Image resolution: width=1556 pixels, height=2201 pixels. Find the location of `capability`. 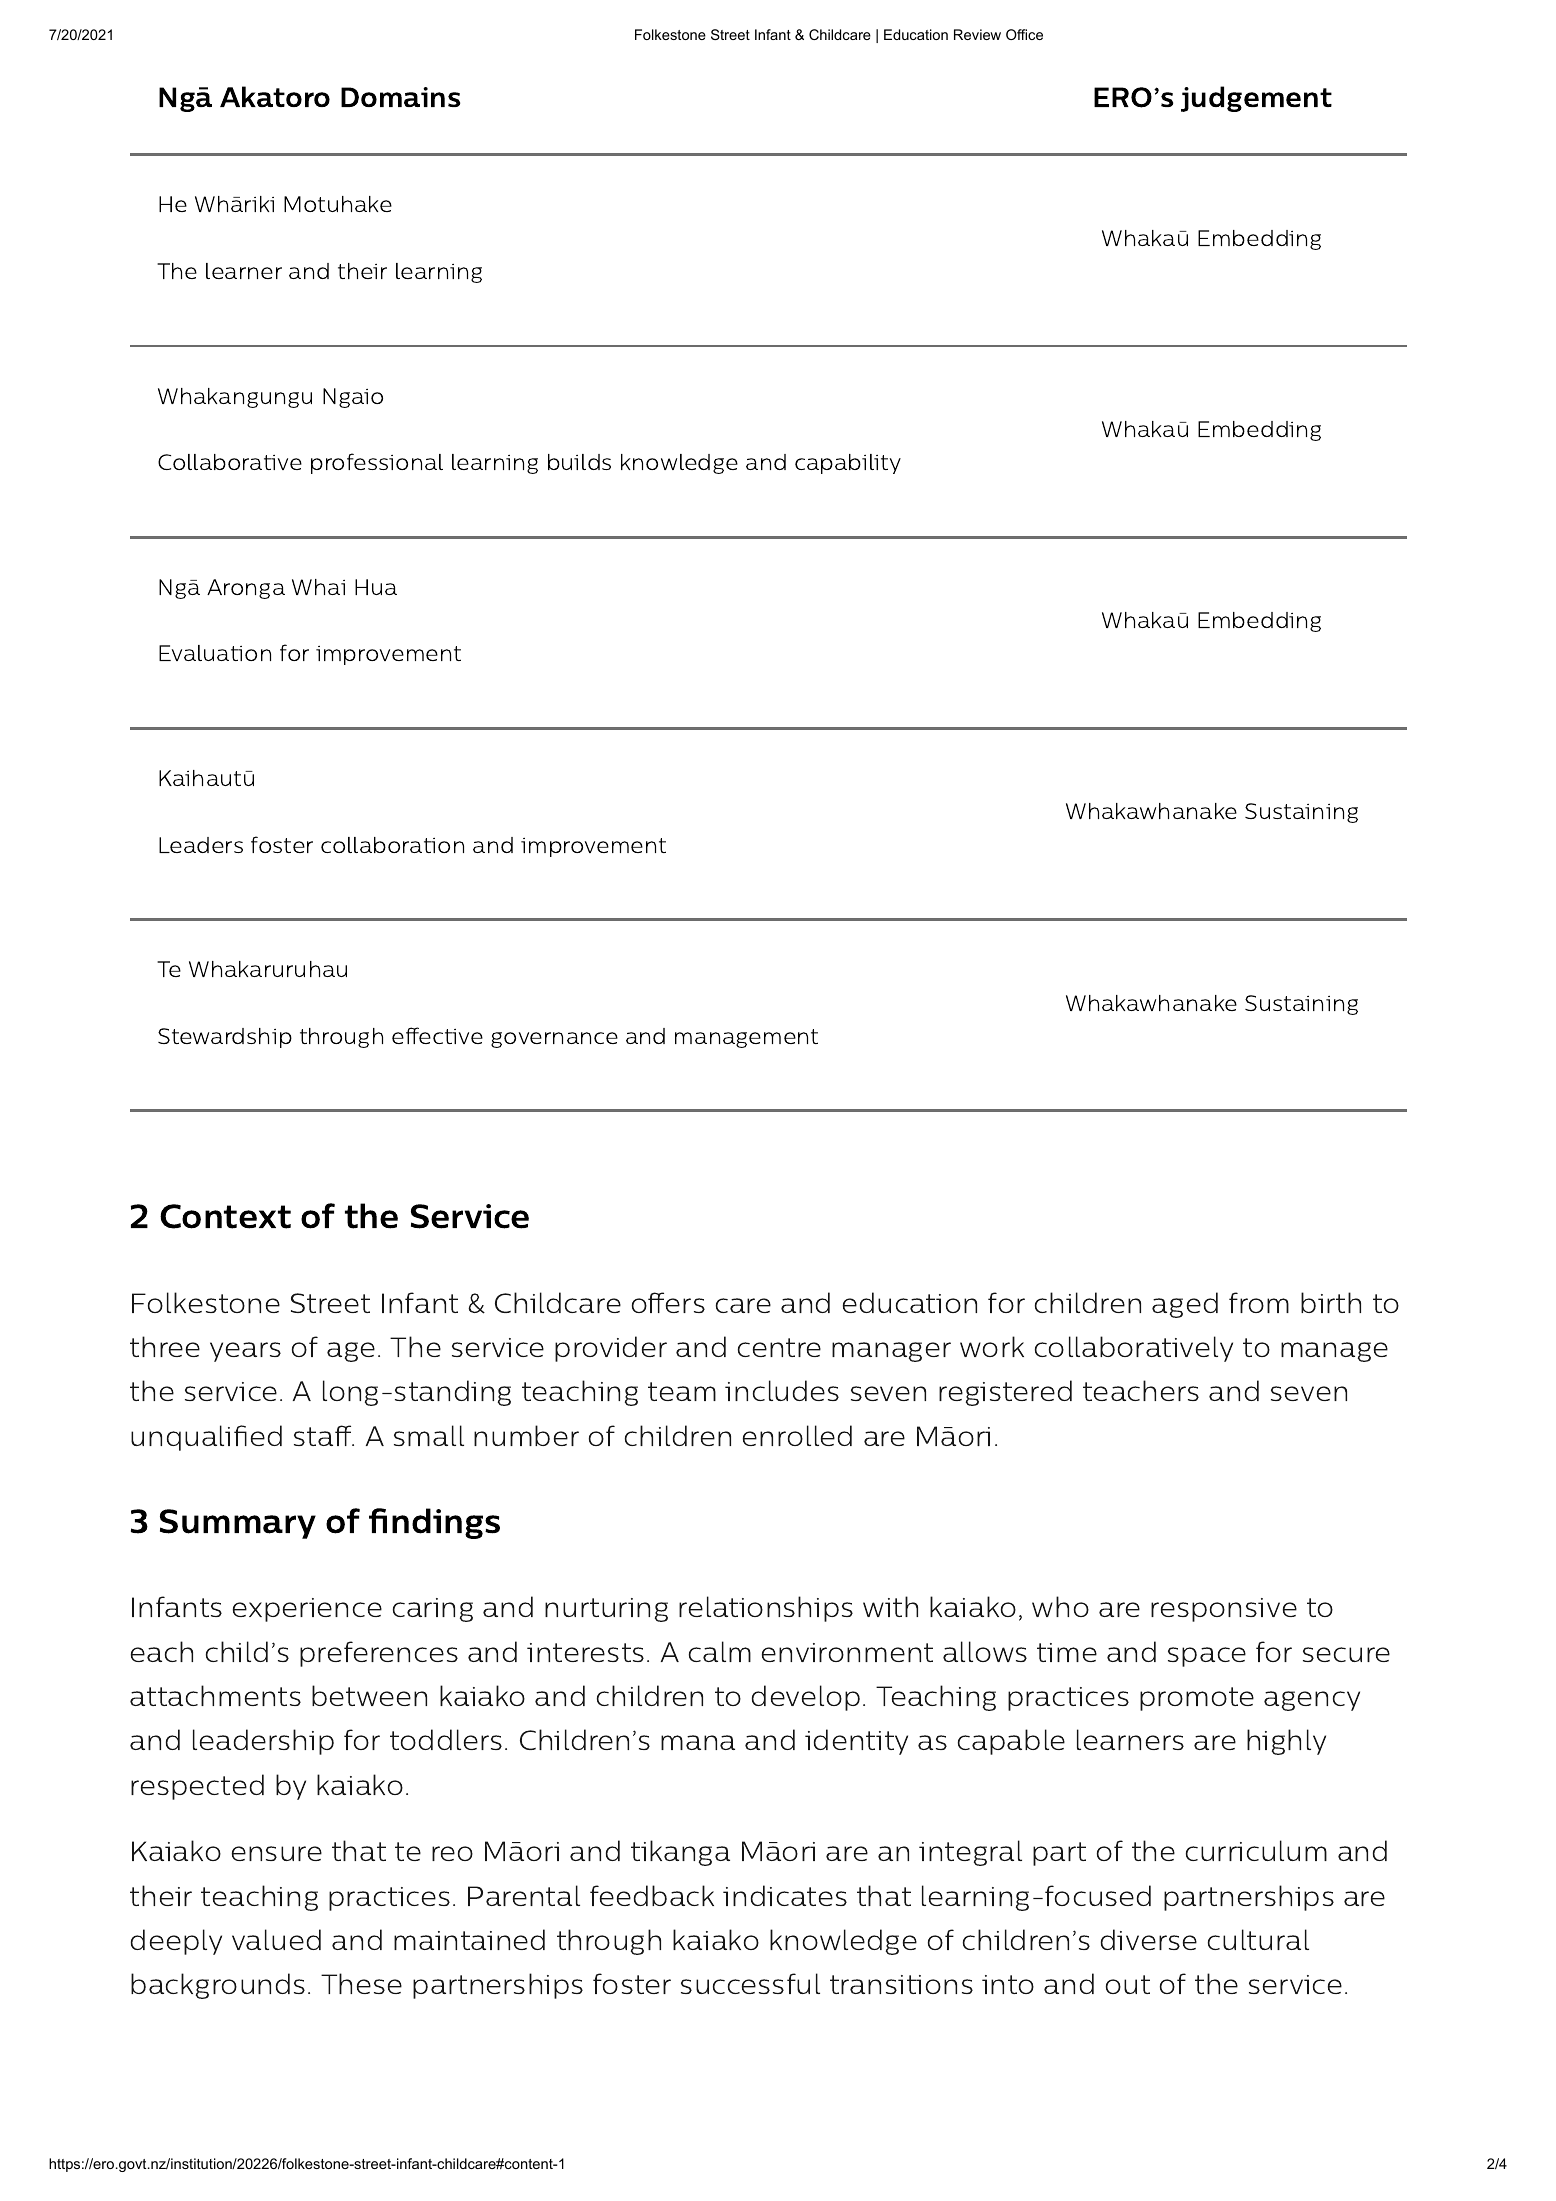

capability is located at coordinates (848, 464).
